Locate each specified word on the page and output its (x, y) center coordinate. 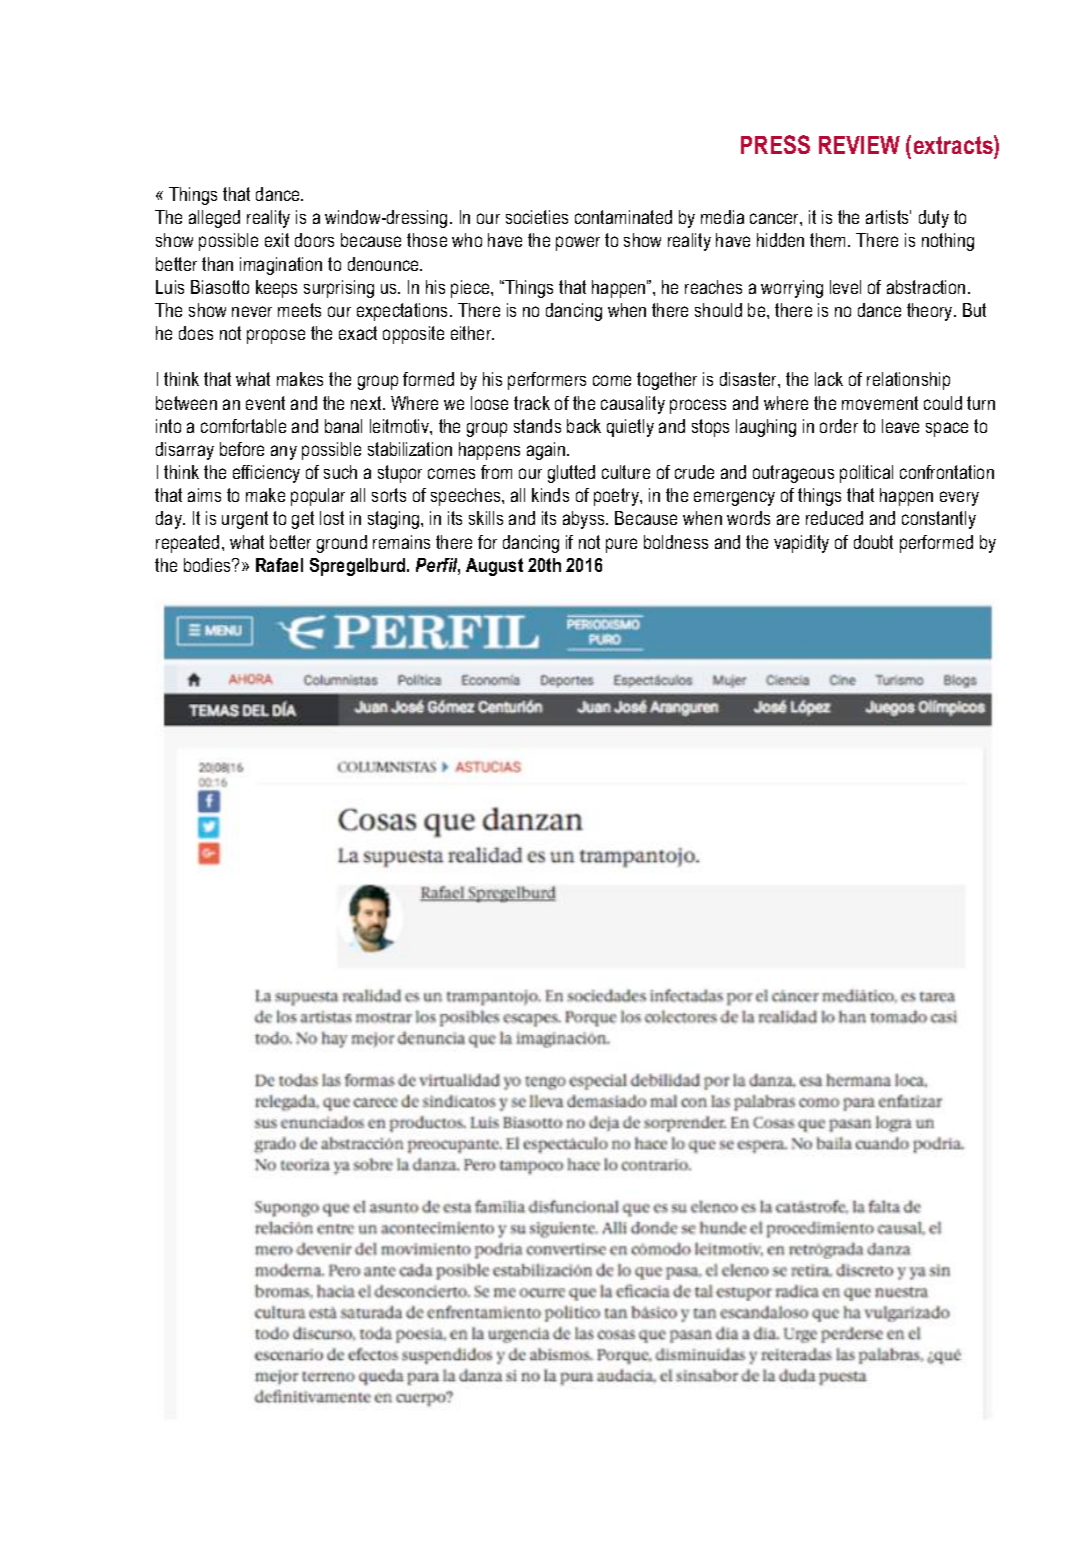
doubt (873, 542)
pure (621, 545)
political (866, 474)
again (547, 451)
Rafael (279, 565)
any (284, 452)
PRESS (775, 144)
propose (276, 336)
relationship (908, 381)
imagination (281, 266)
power (578, 243)
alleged (214, 219)
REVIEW (859, 145)
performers (547, 381)
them (829, 240)
